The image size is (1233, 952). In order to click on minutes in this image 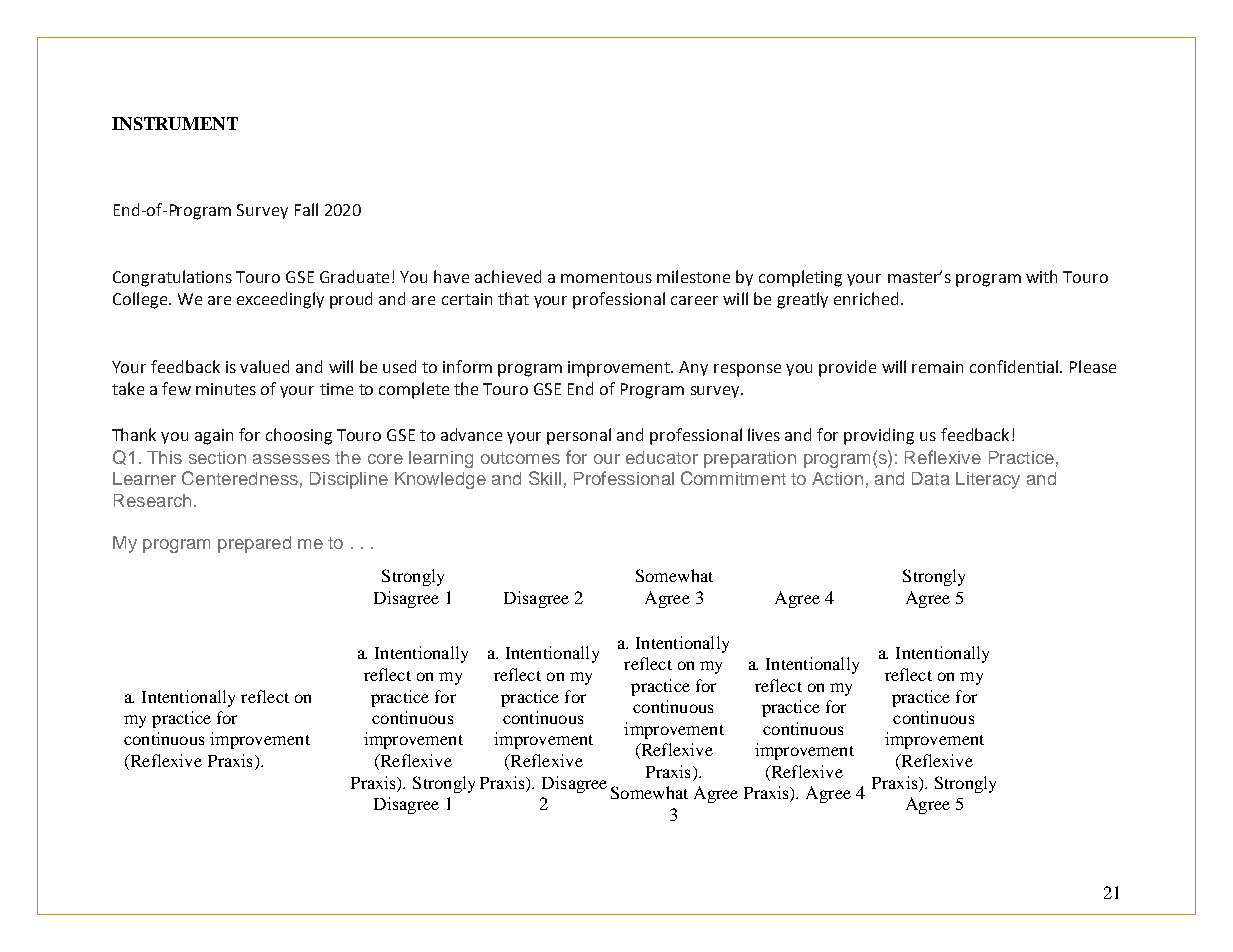, I will do `click(226, 389)`.
